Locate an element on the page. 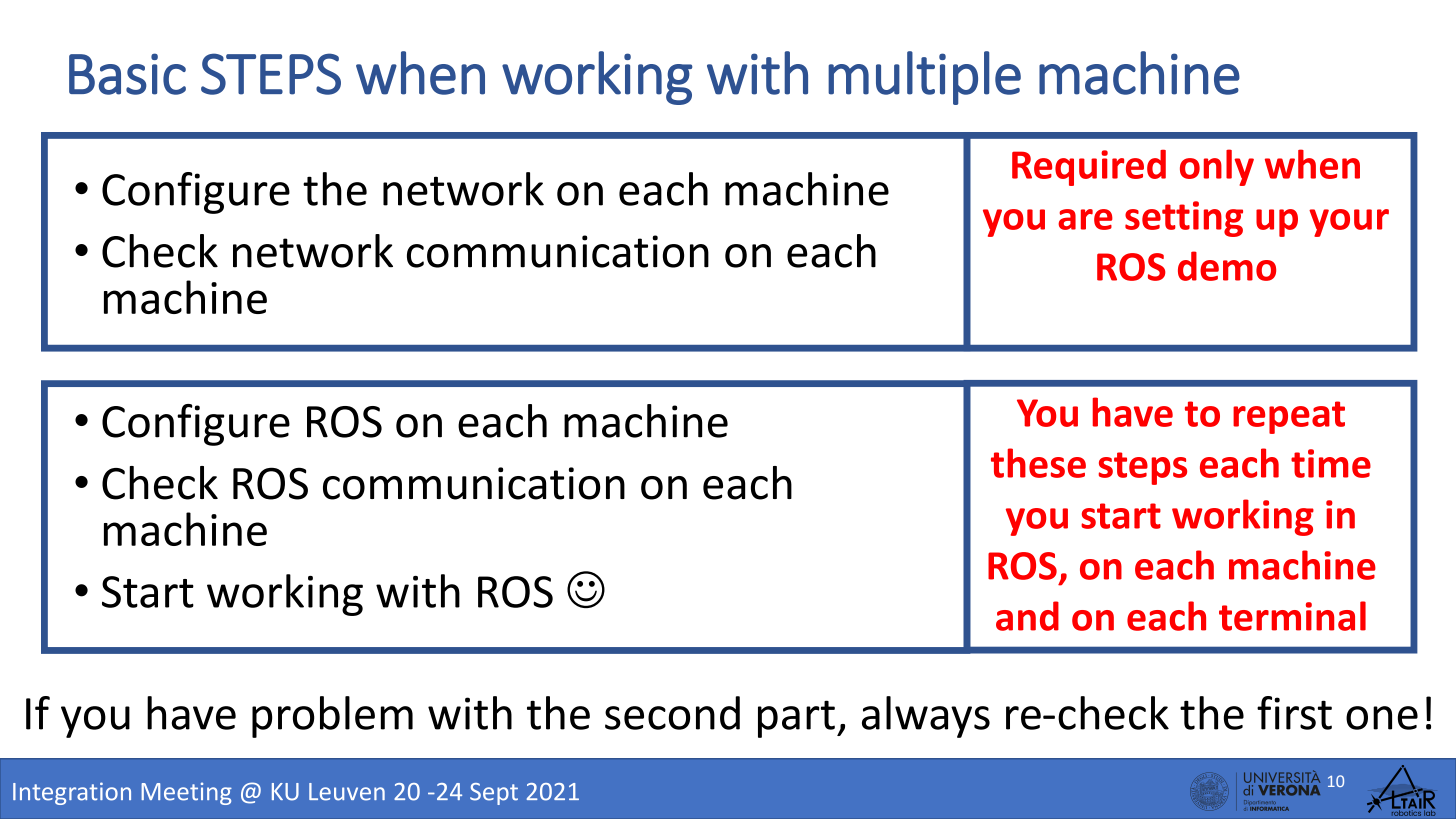  repeat is located at coordinates (1289, 417).
